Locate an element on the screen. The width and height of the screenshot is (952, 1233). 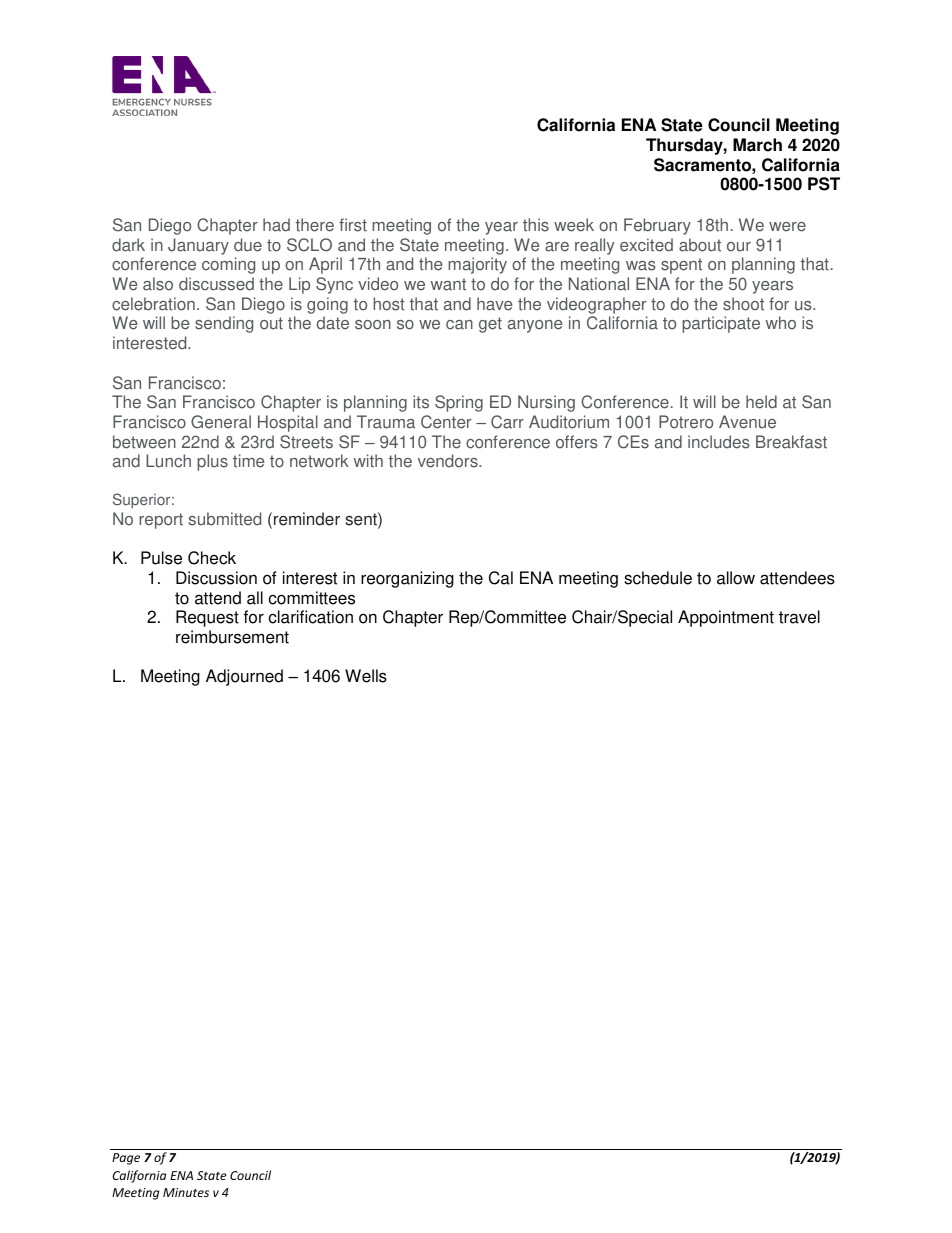
Appointment is located at coordinates (726, 618).
